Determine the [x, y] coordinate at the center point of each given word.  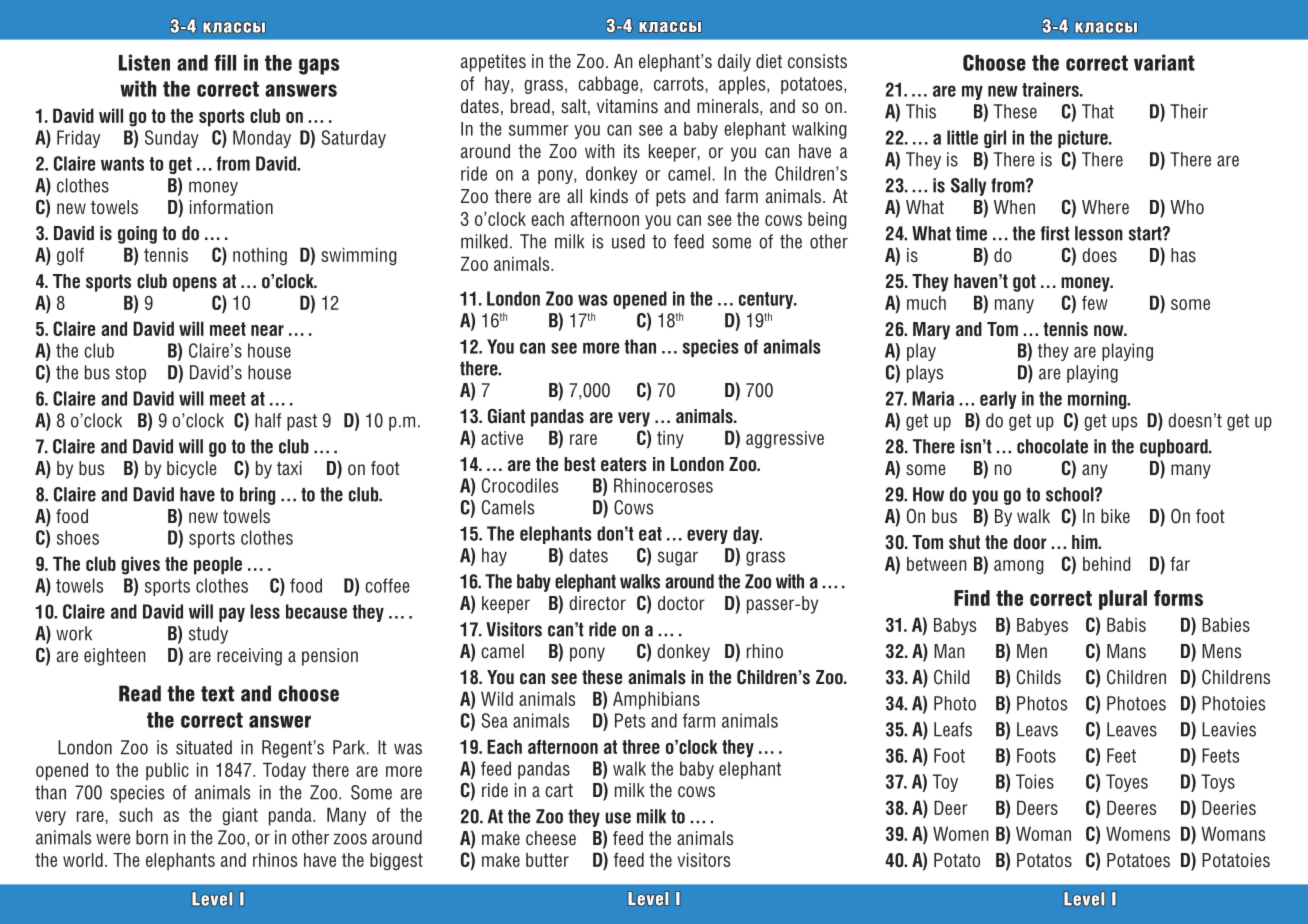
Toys [1218, 783]
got [1024, 283]
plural [1123, 600]
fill [225, 62]
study [208, 635]
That [1098, 111]
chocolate [1052, 446]
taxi [289, 468]
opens [195, 284]
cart [559, 790]
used [628, 241]
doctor [681, 603]
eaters [624, 464]
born [152, 837]
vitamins [627, 106]
